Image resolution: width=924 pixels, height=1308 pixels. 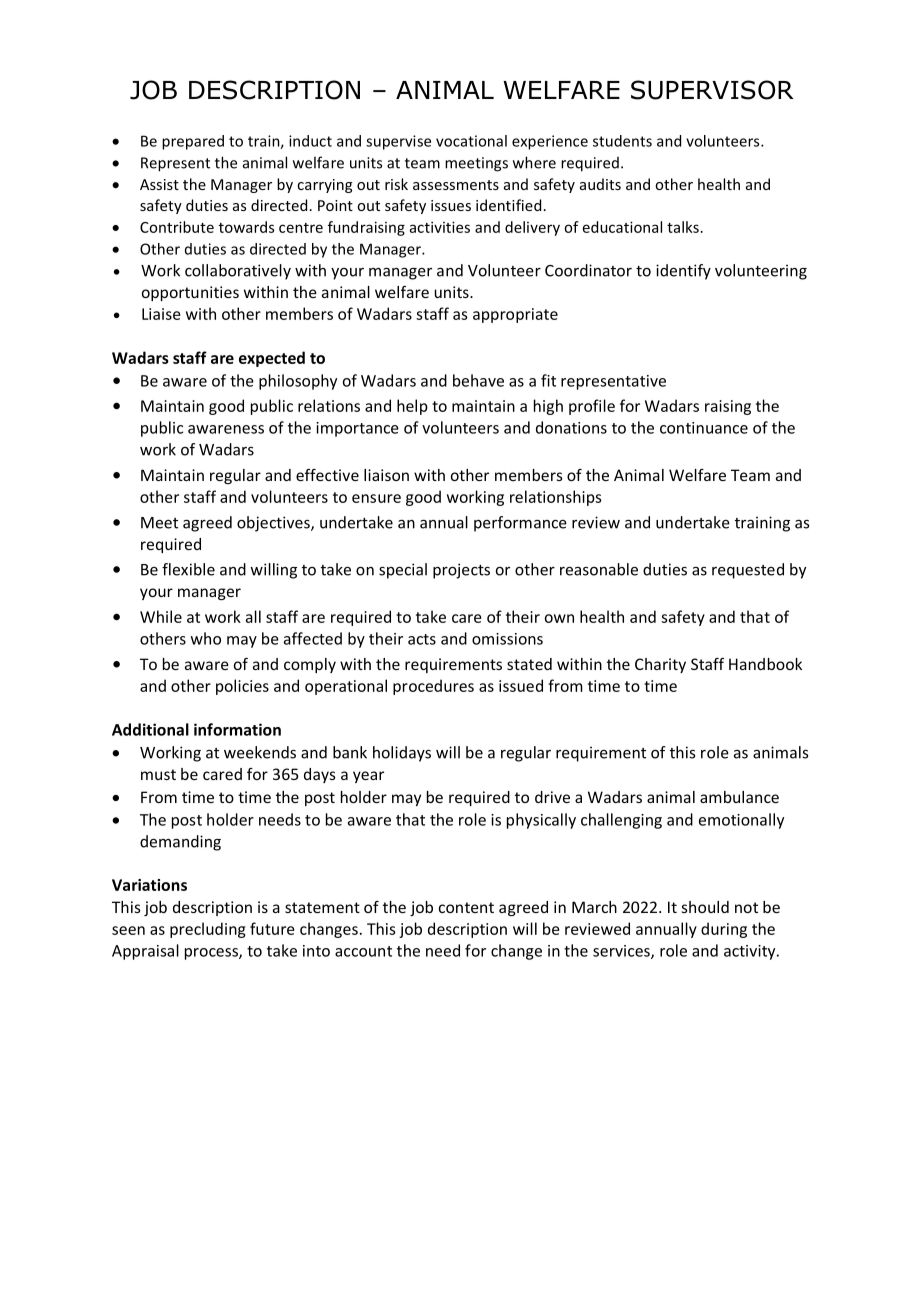 I want to click on precluding, so click(x=208, y=930).
